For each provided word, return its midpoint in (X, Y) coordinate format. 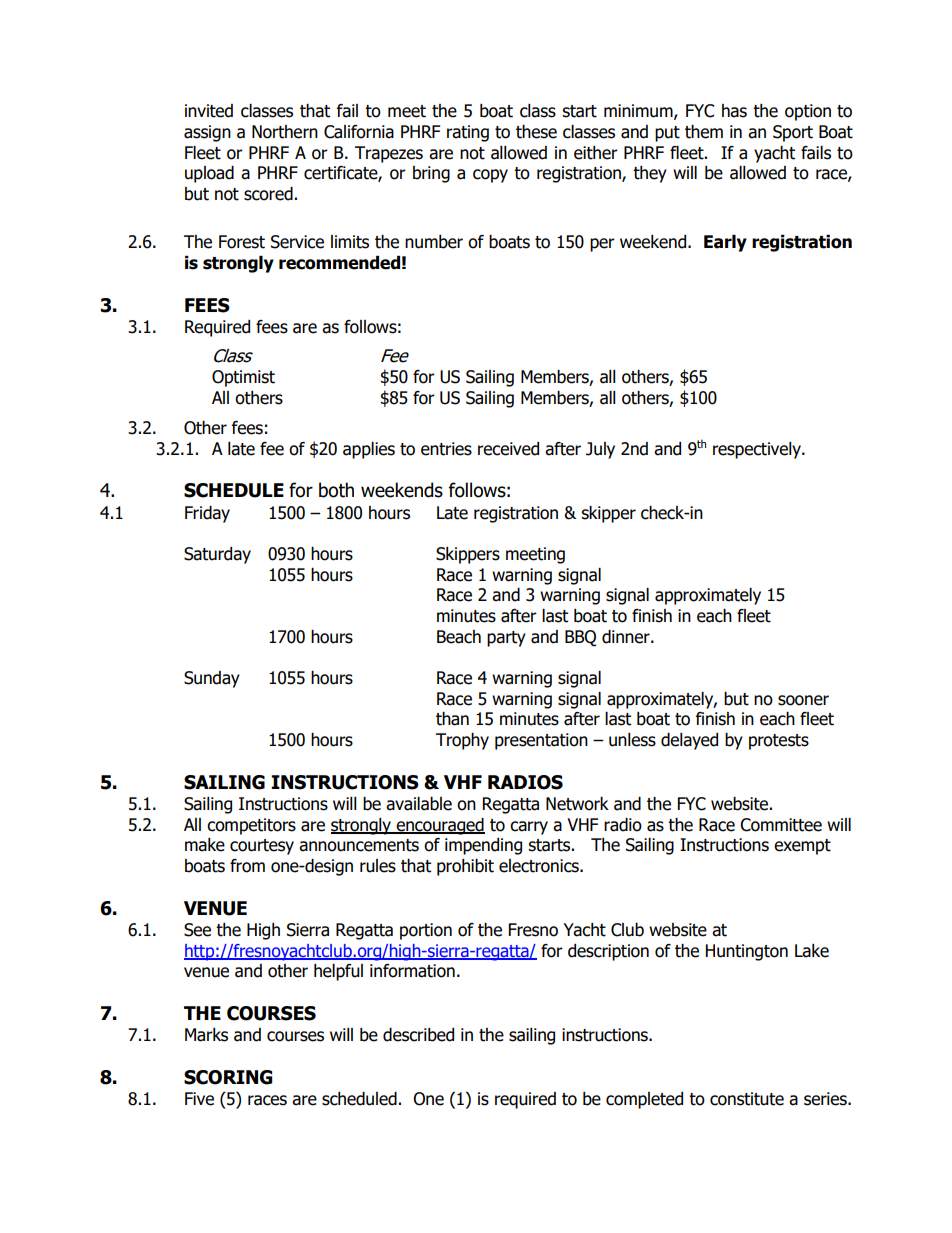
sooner (803, 700)
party (506, 639)
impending (483, 846)
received (508, 449)
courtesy (262, 847)
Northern (285, 132)
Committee (781, 825)
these (536, 132)
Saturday (217, 555)
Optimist (243, 378)
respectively (758, 450)
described (418, 1035)
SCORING (228, 1077)
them (704, 132)
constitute (747, 1099)
